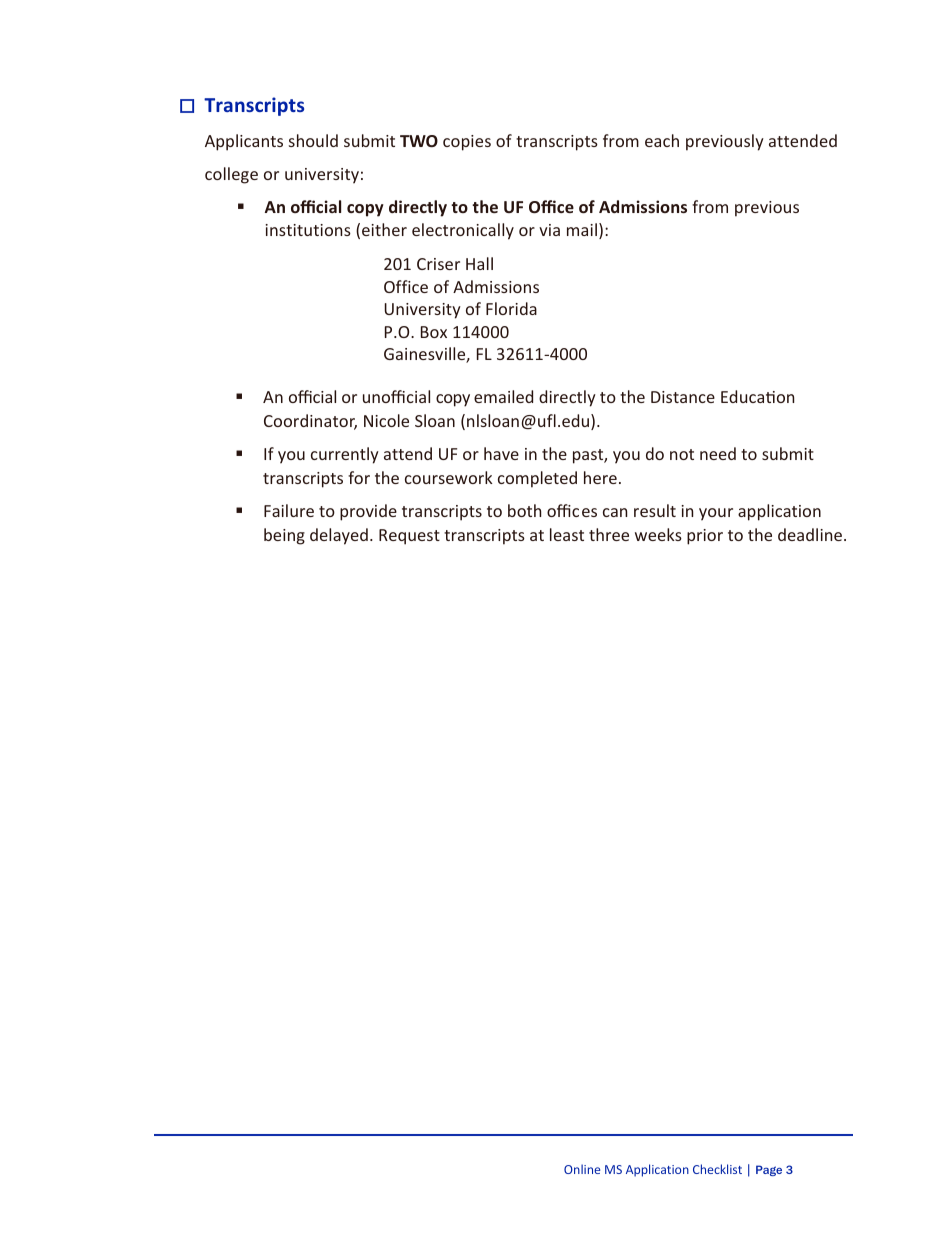  Describe the element at coordinates (662, 140) in the page. I see `each` at that location.
